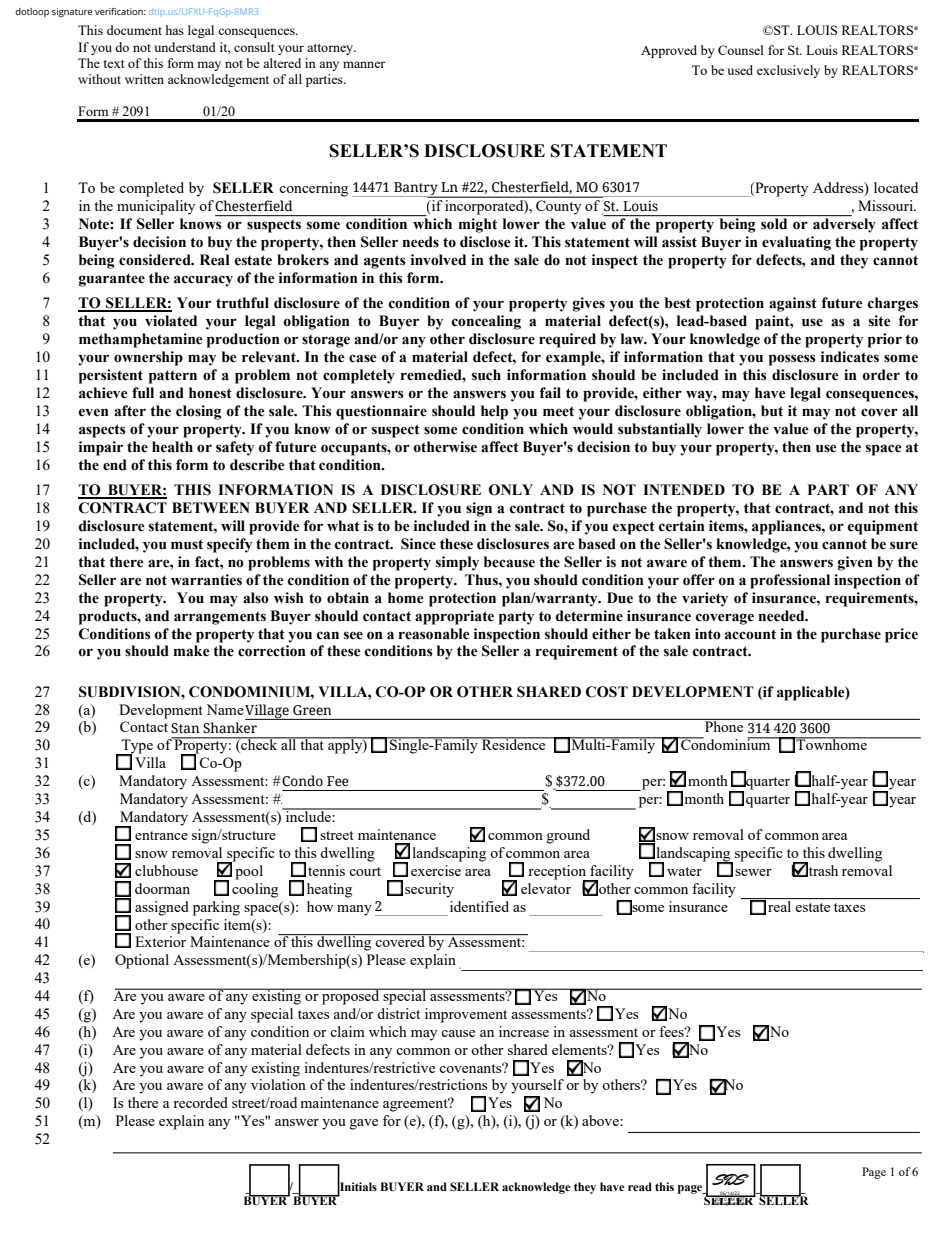 This page has height=1233, width=952. What do you see at coordinates (479, 906) in the page?
I see `identified` at bounding box center [479, 906].
